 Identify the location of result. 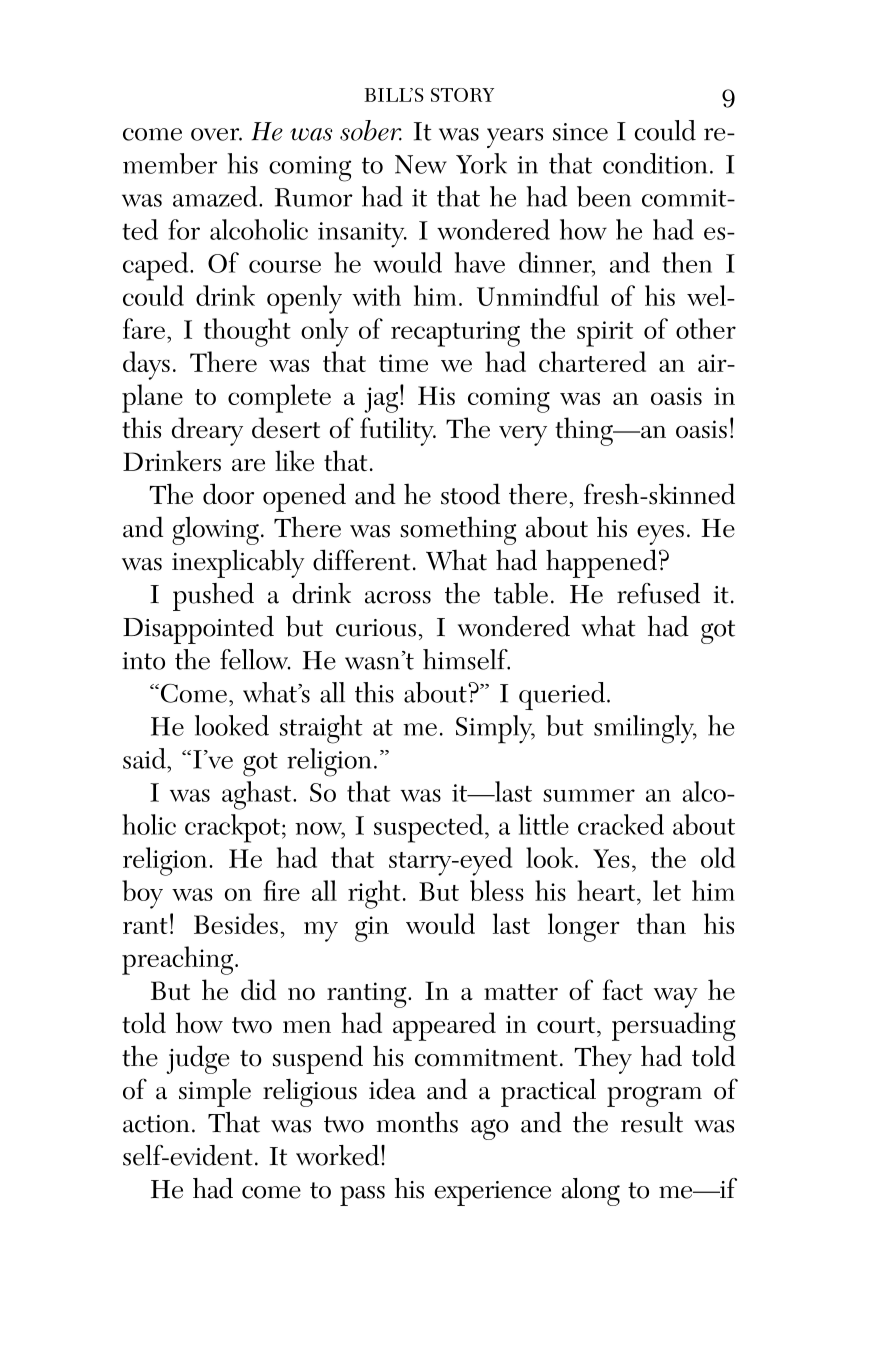
(652, 1122).
